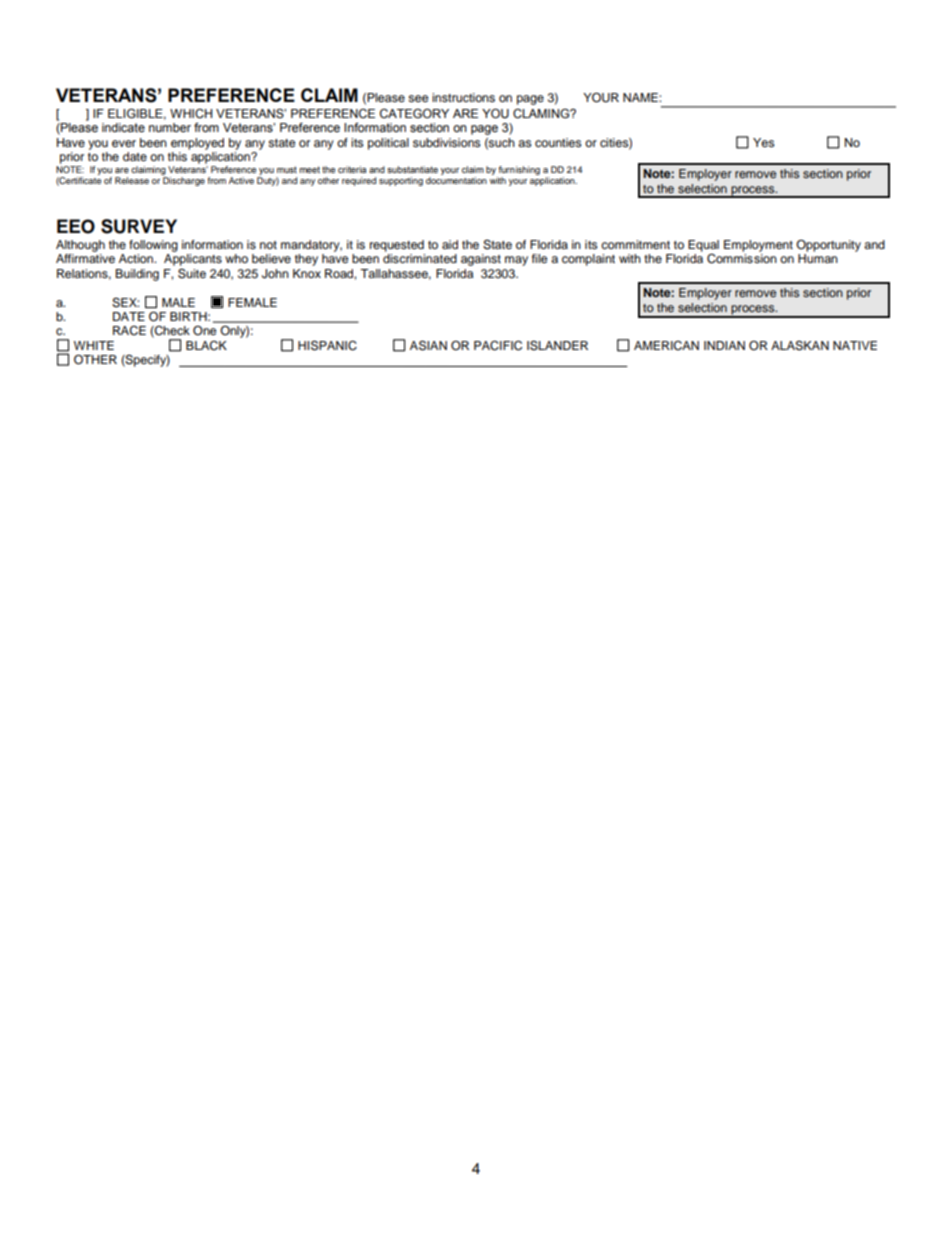  Describe the element at coordinates (139, 226) in the screenshot. I see `SURVEY` at that location.
